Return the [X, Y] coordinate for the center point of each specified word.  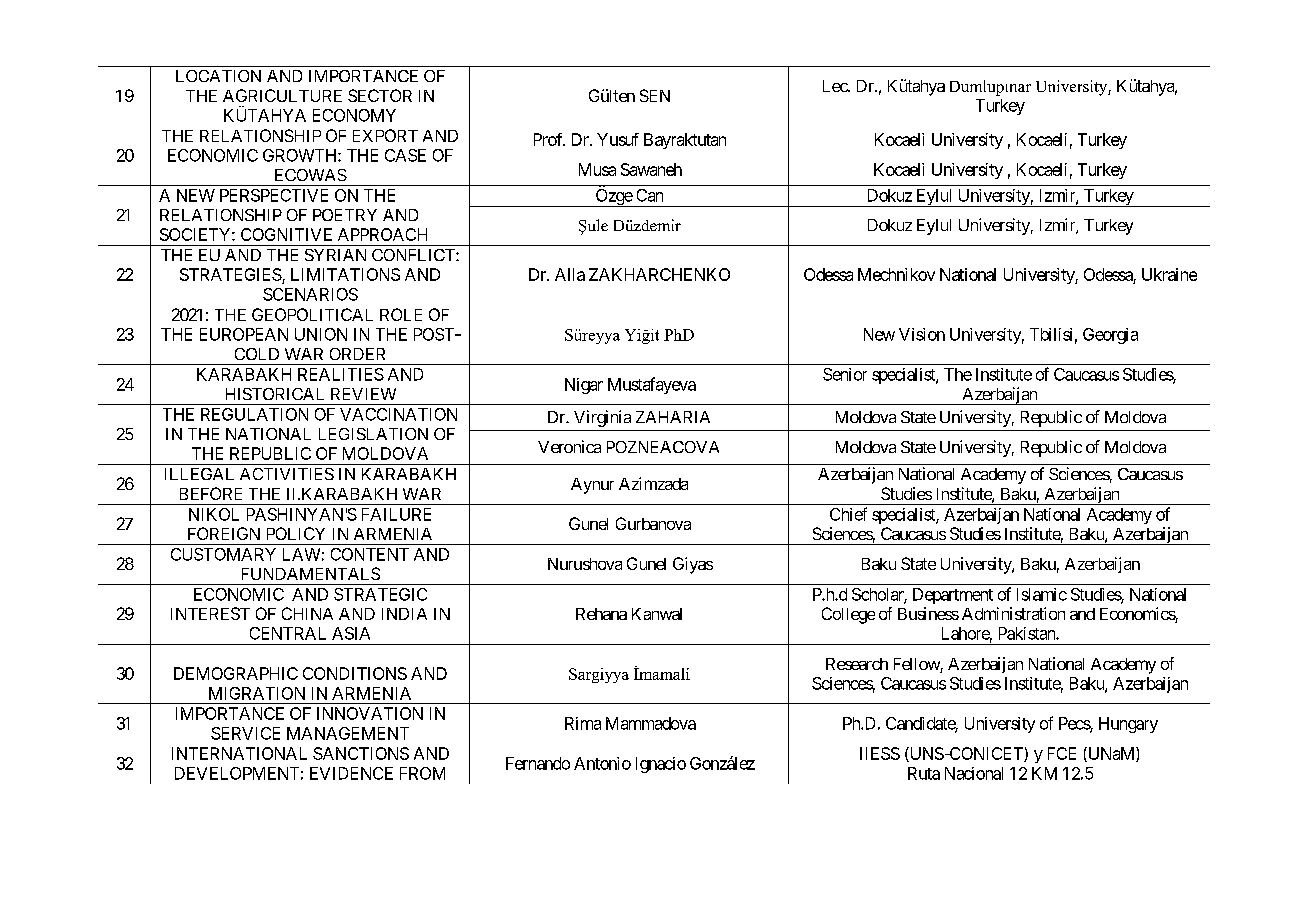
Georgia [1110, 336]
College [848, 615]
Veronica [569, 446]
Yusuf [618, 139]
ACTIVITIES [287, 474]
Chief [848, 514]
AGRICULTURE [282, 95]
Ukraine [1169, 274]
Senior [845, 374]
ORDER [357, 354]
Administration [1013, 613]
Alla [570, 274]
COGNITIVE [286, 234]
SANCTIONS [361, 753]
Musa [597, 169]
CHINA [307, 613]
